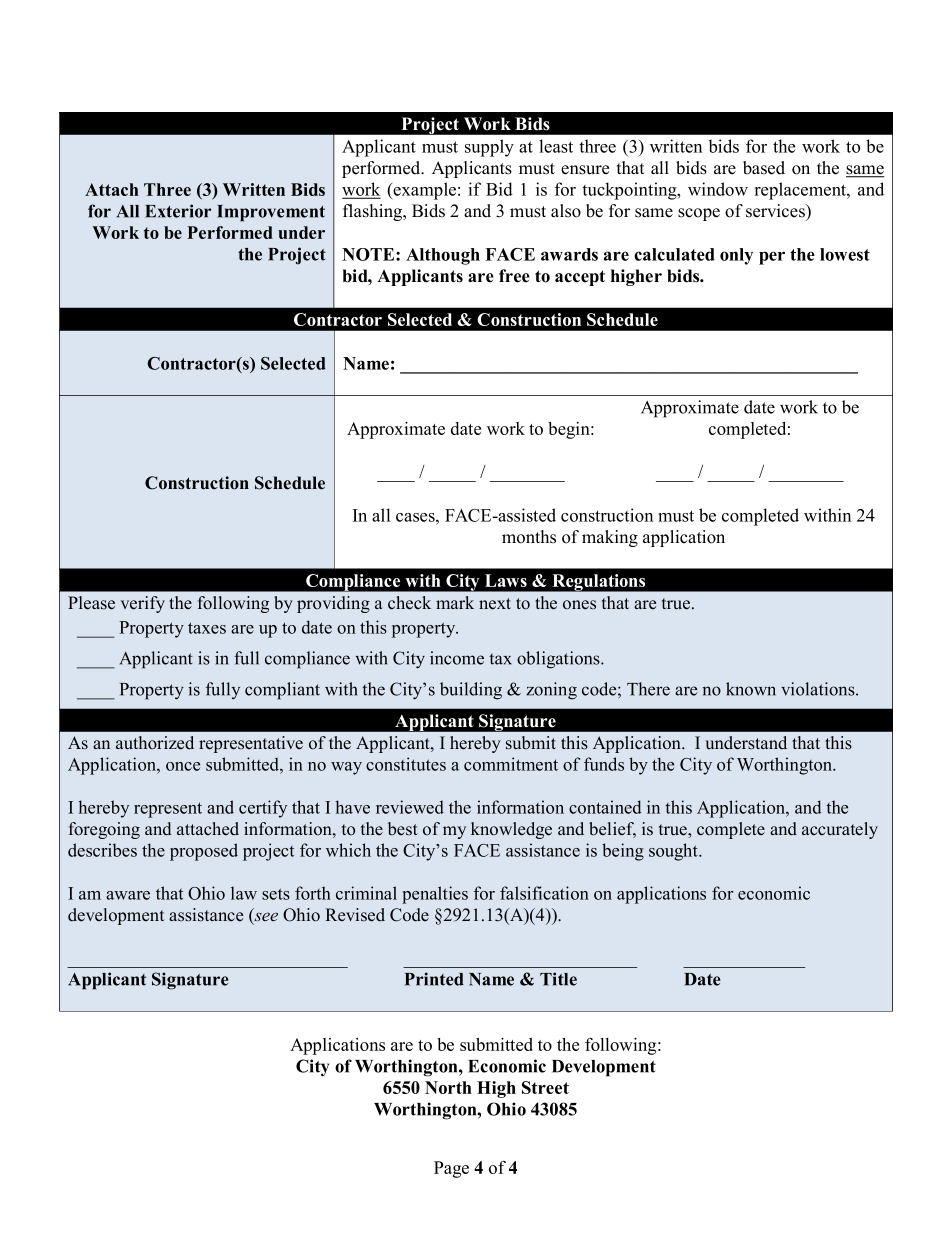  What do you see at coordinates (457, 658) in the screenshot?
I see `income` at bounding box center [457, 658].
